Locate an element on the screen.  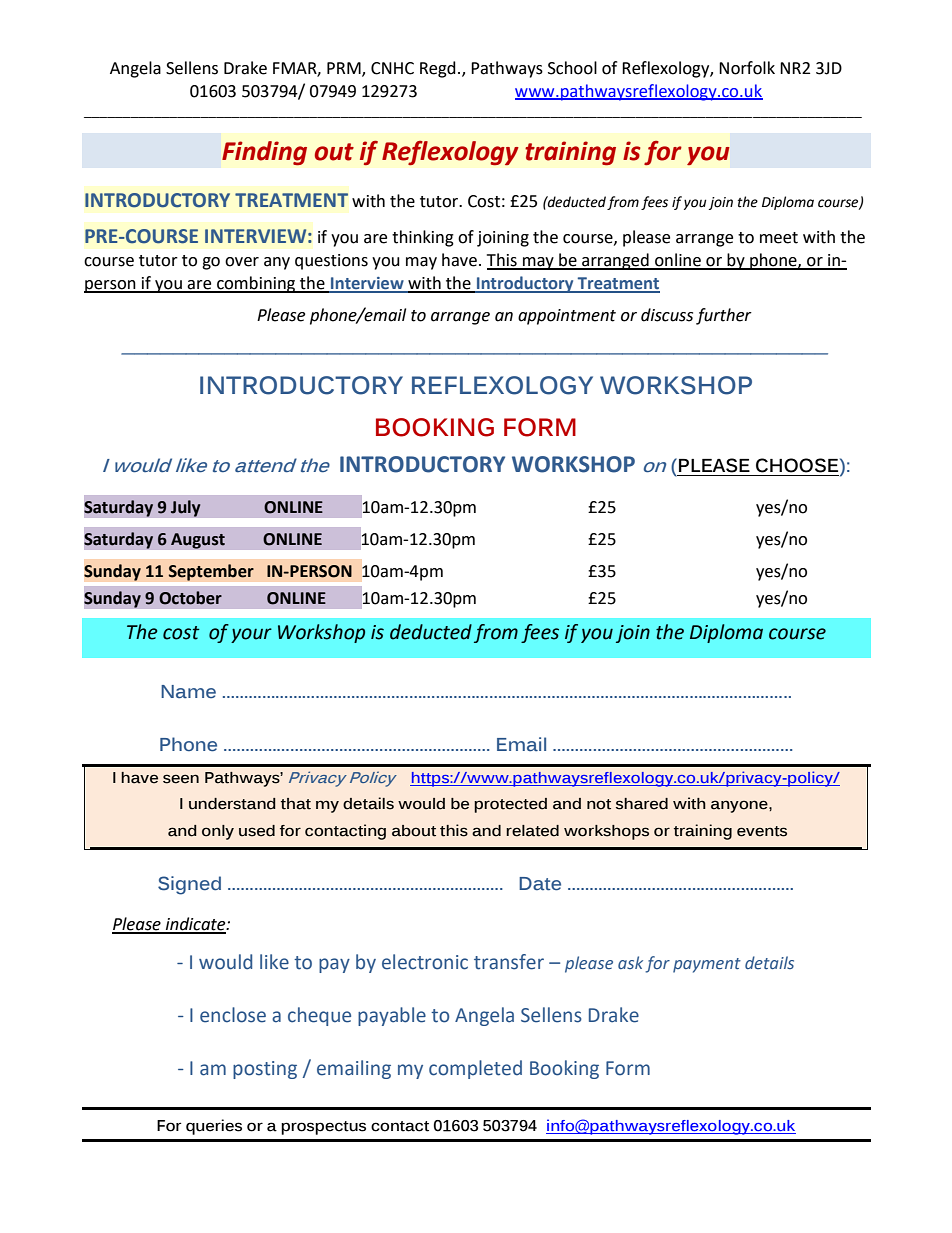
combining is located at coordinates (256, 284).
